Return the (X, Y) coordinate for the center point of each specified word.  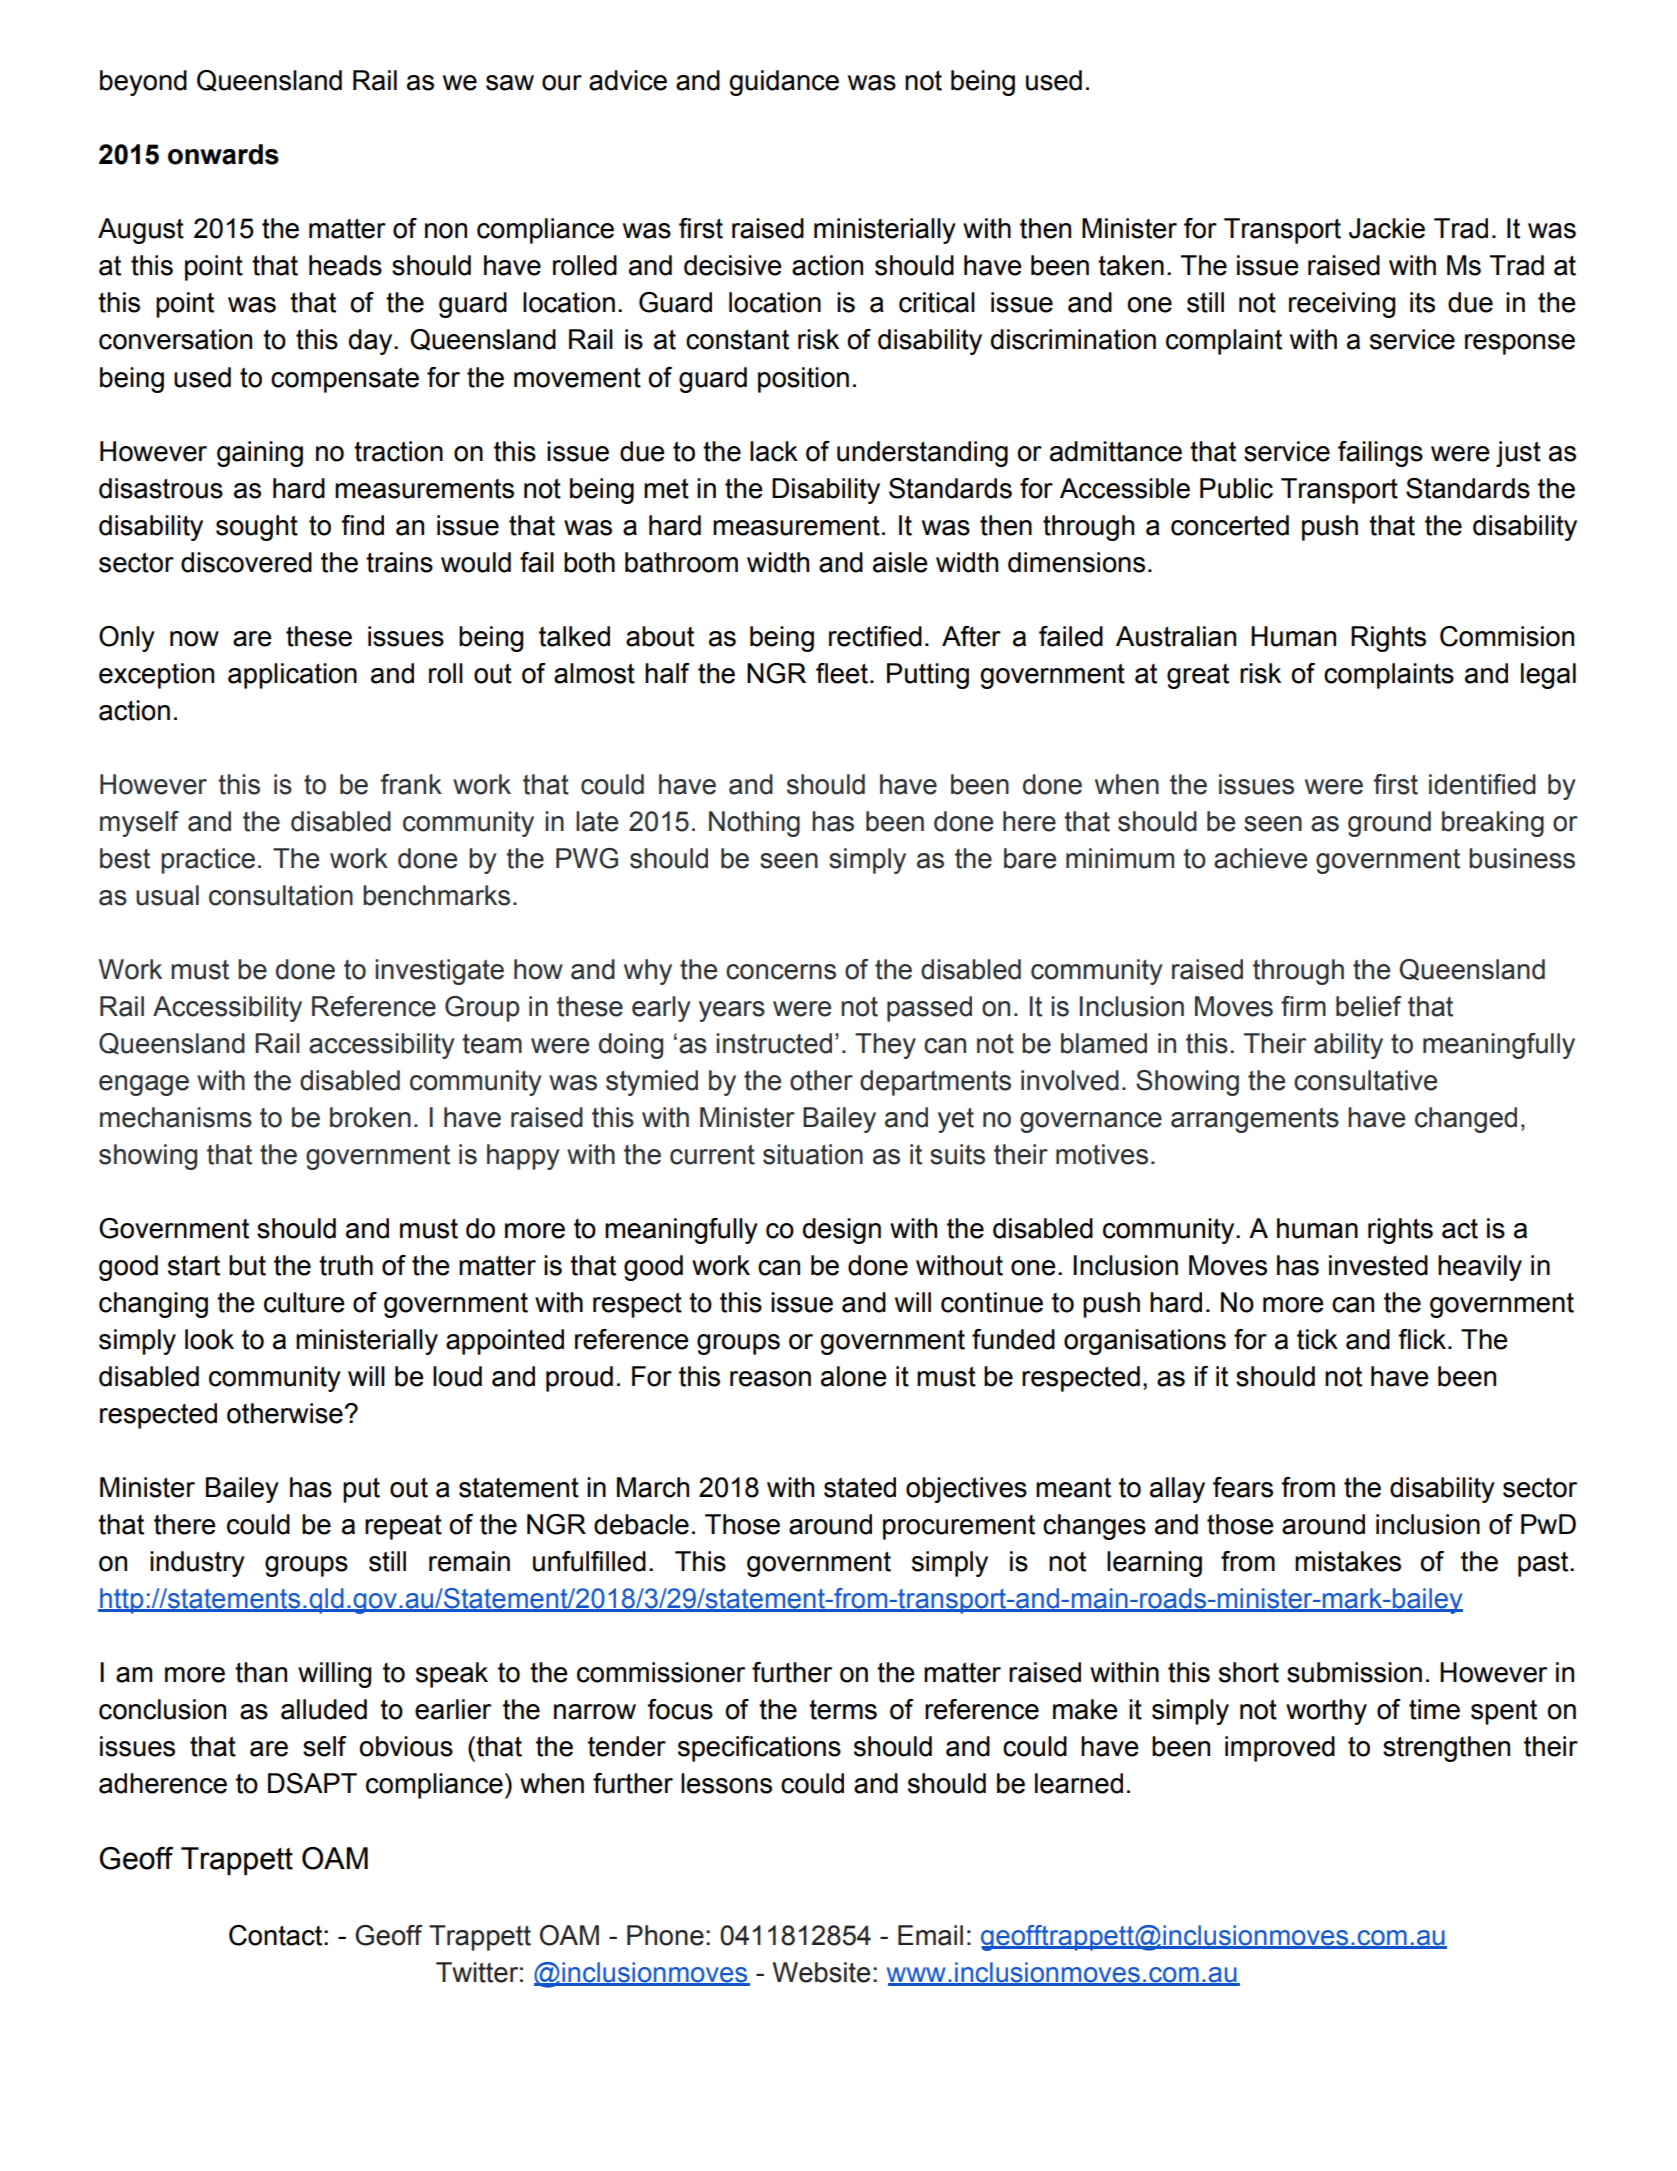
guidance (784, 83)
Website (821, 1972)
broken (370, 1117)
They (885, 1046)
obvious (406, 1746)
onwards (223, 154)
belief (1369, 1006)
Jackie (1387, 228)
